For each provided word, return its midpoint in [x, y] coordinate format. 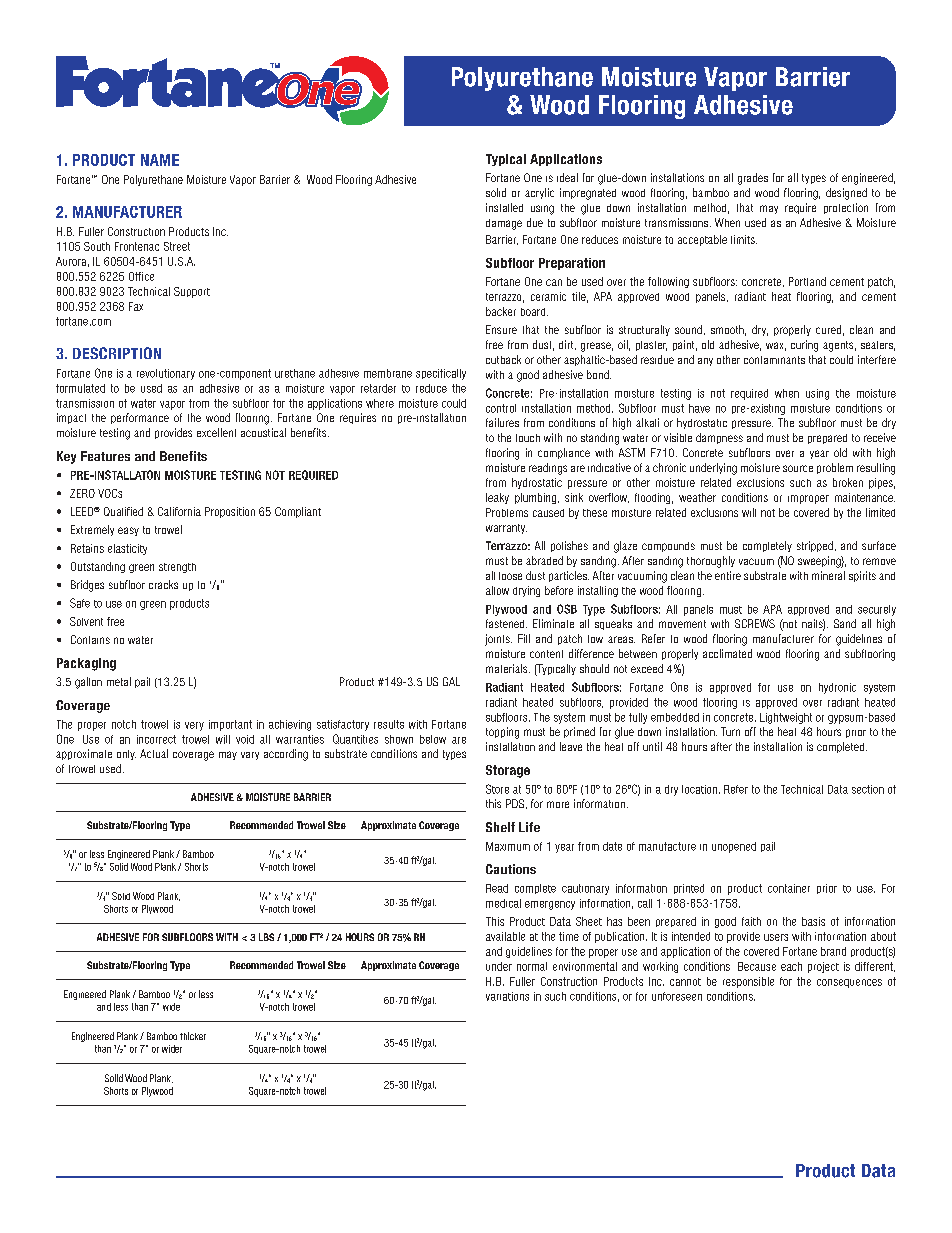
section [868, 789]
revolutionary [166, 374]
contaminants [774, 360]
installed [504, 207]
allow [497, 590]
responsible [748, 982]
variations [507, 996]
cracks [163, 584]
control [501, 408]
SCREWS [755, 623]
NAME [160, 160]
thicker [193, 1036]
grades [753, 179]
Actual [154, 753]
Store [497, 789]
